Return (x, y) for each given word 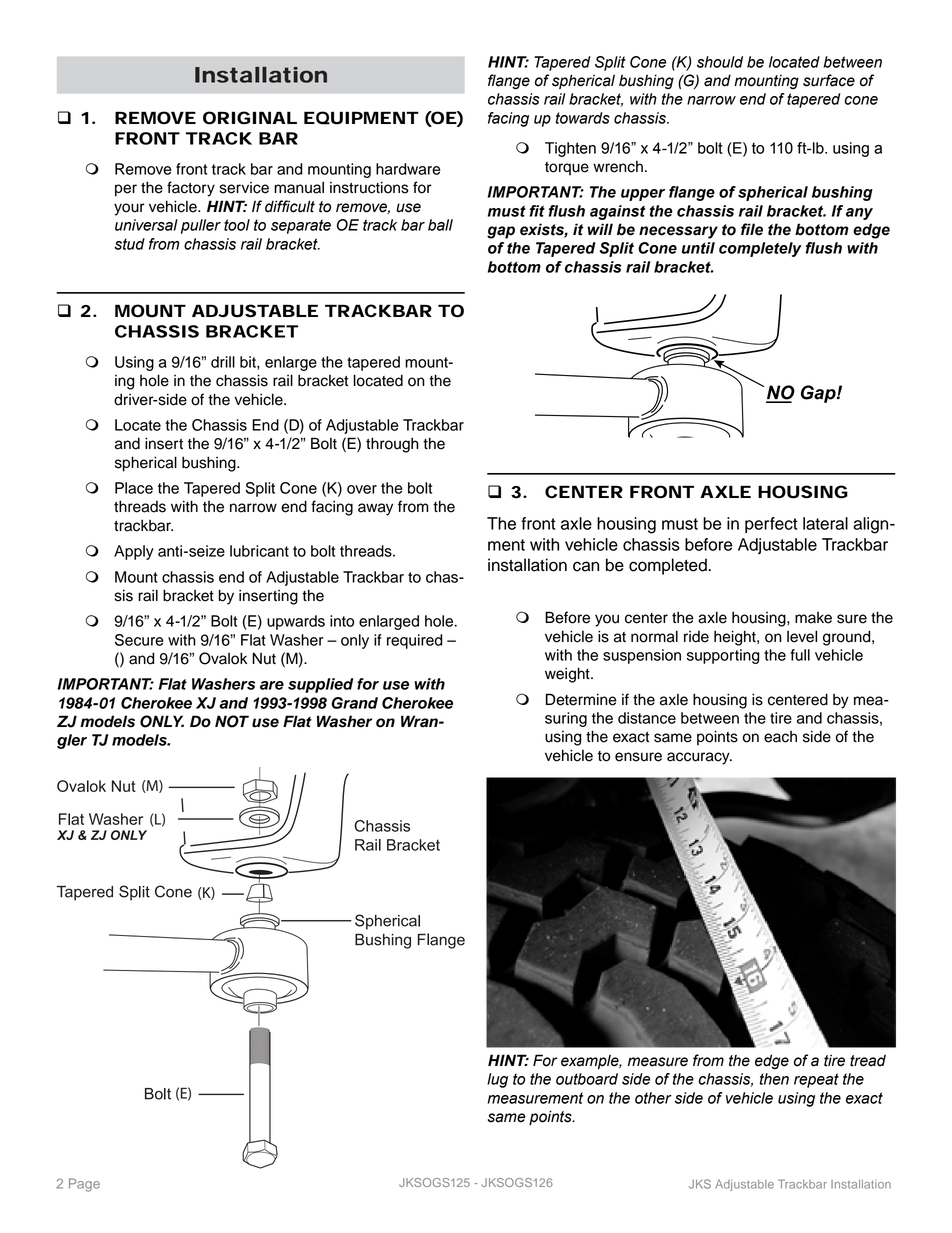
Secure (139, 640)
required (415, 641)
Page (84, 1185)
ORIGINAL (250, 118)
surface (829, 80)
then (774, 1079)
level (802, 636)
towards (583, 118)
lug (497, 1080)
